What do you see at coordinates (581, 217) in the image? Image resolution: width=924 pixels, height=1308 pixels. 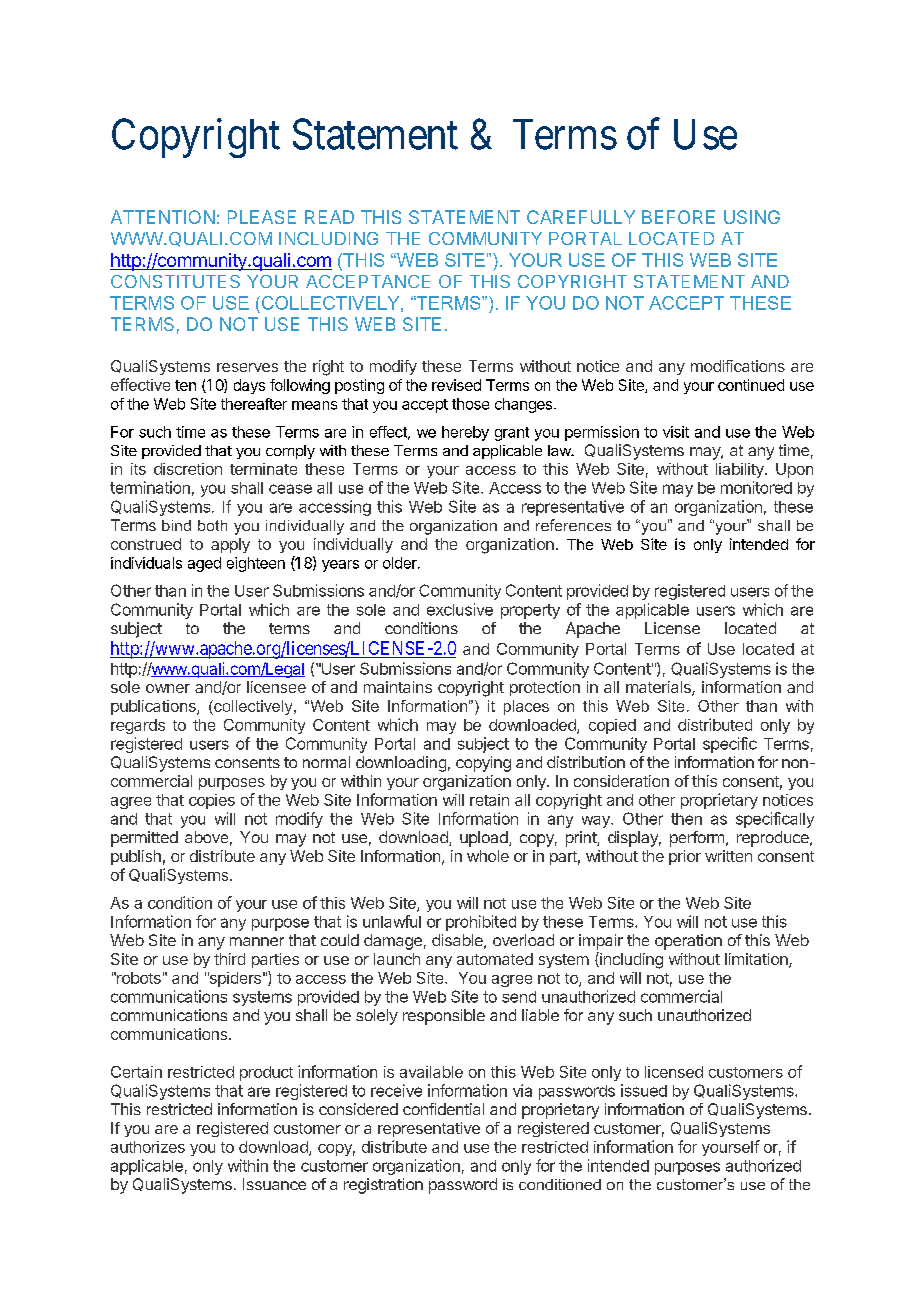 I see `CAREFULLY` at bounding box center [581, 217].
